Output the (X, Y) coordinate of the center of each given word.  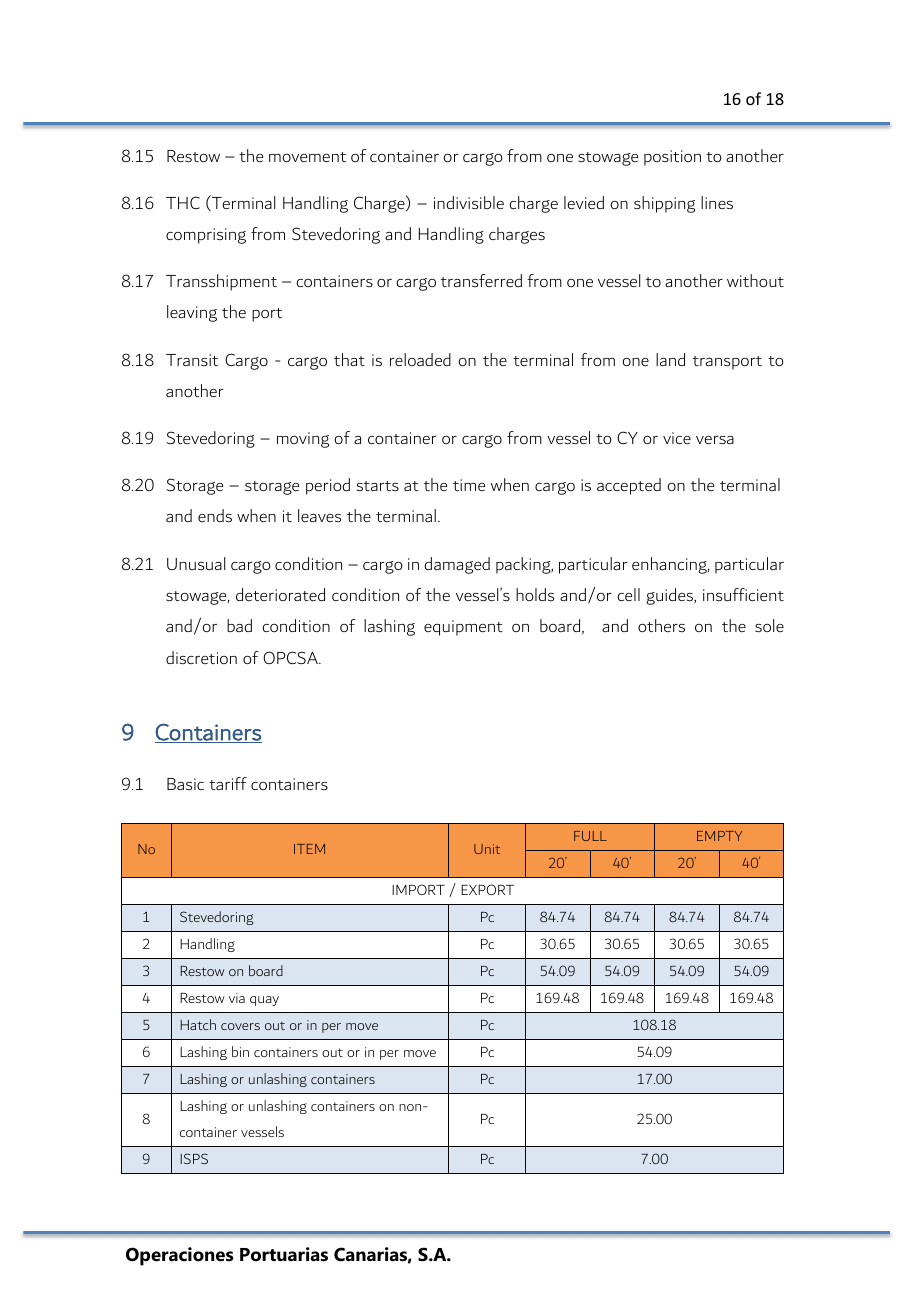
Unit (487, 849)
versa (715, 440)
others (661, 625)
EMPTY (719, 836)
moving (303, 440)
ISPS (194, 1158)
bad (239, 625)
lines (717, 202)
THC (183, 202)
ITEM (309, 849)
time (469, 485)
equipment (463, 628)
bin (240, 1051)
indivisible (469, 202)
